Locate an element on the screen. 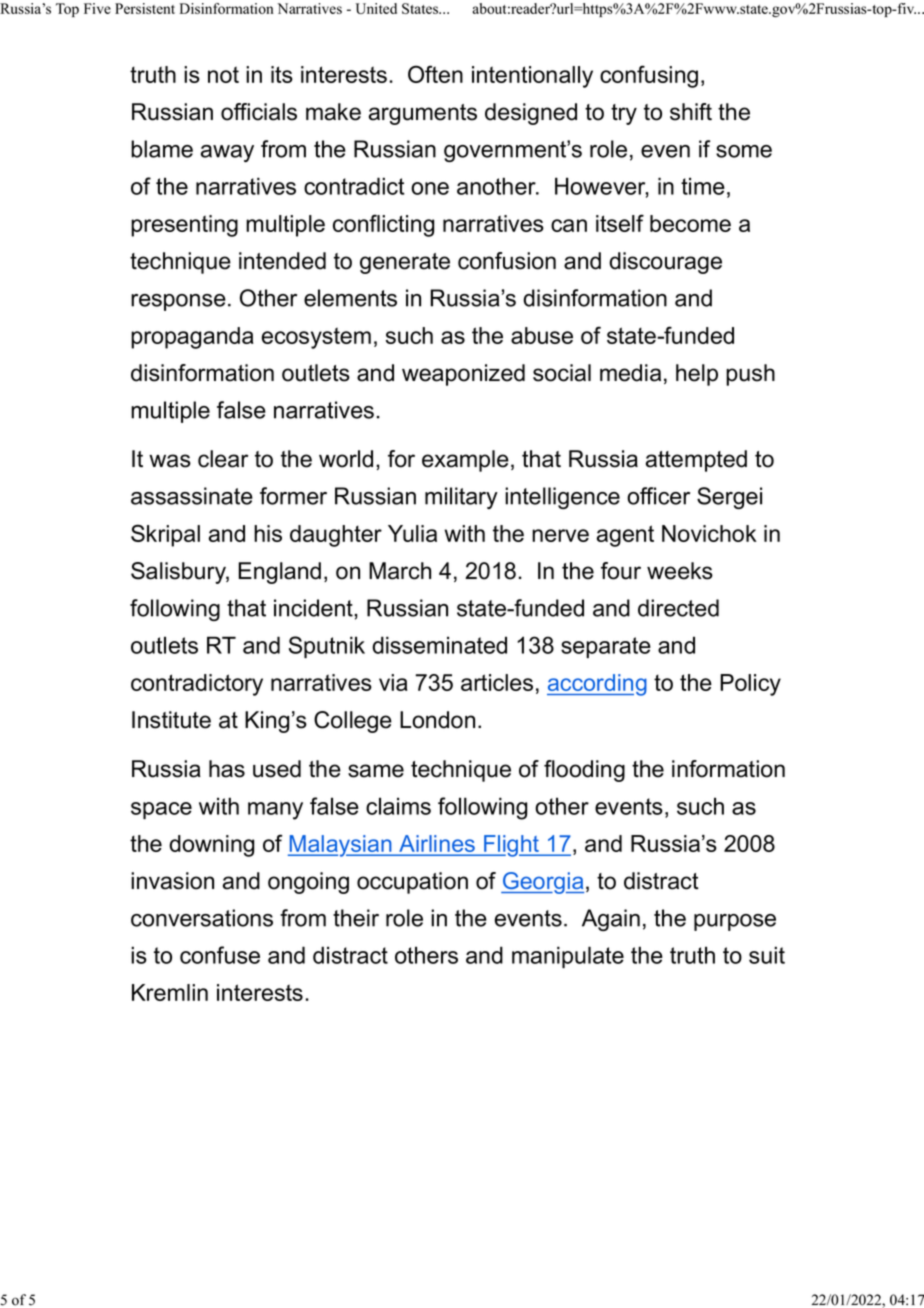  their is located at coordinates (356, 918).
